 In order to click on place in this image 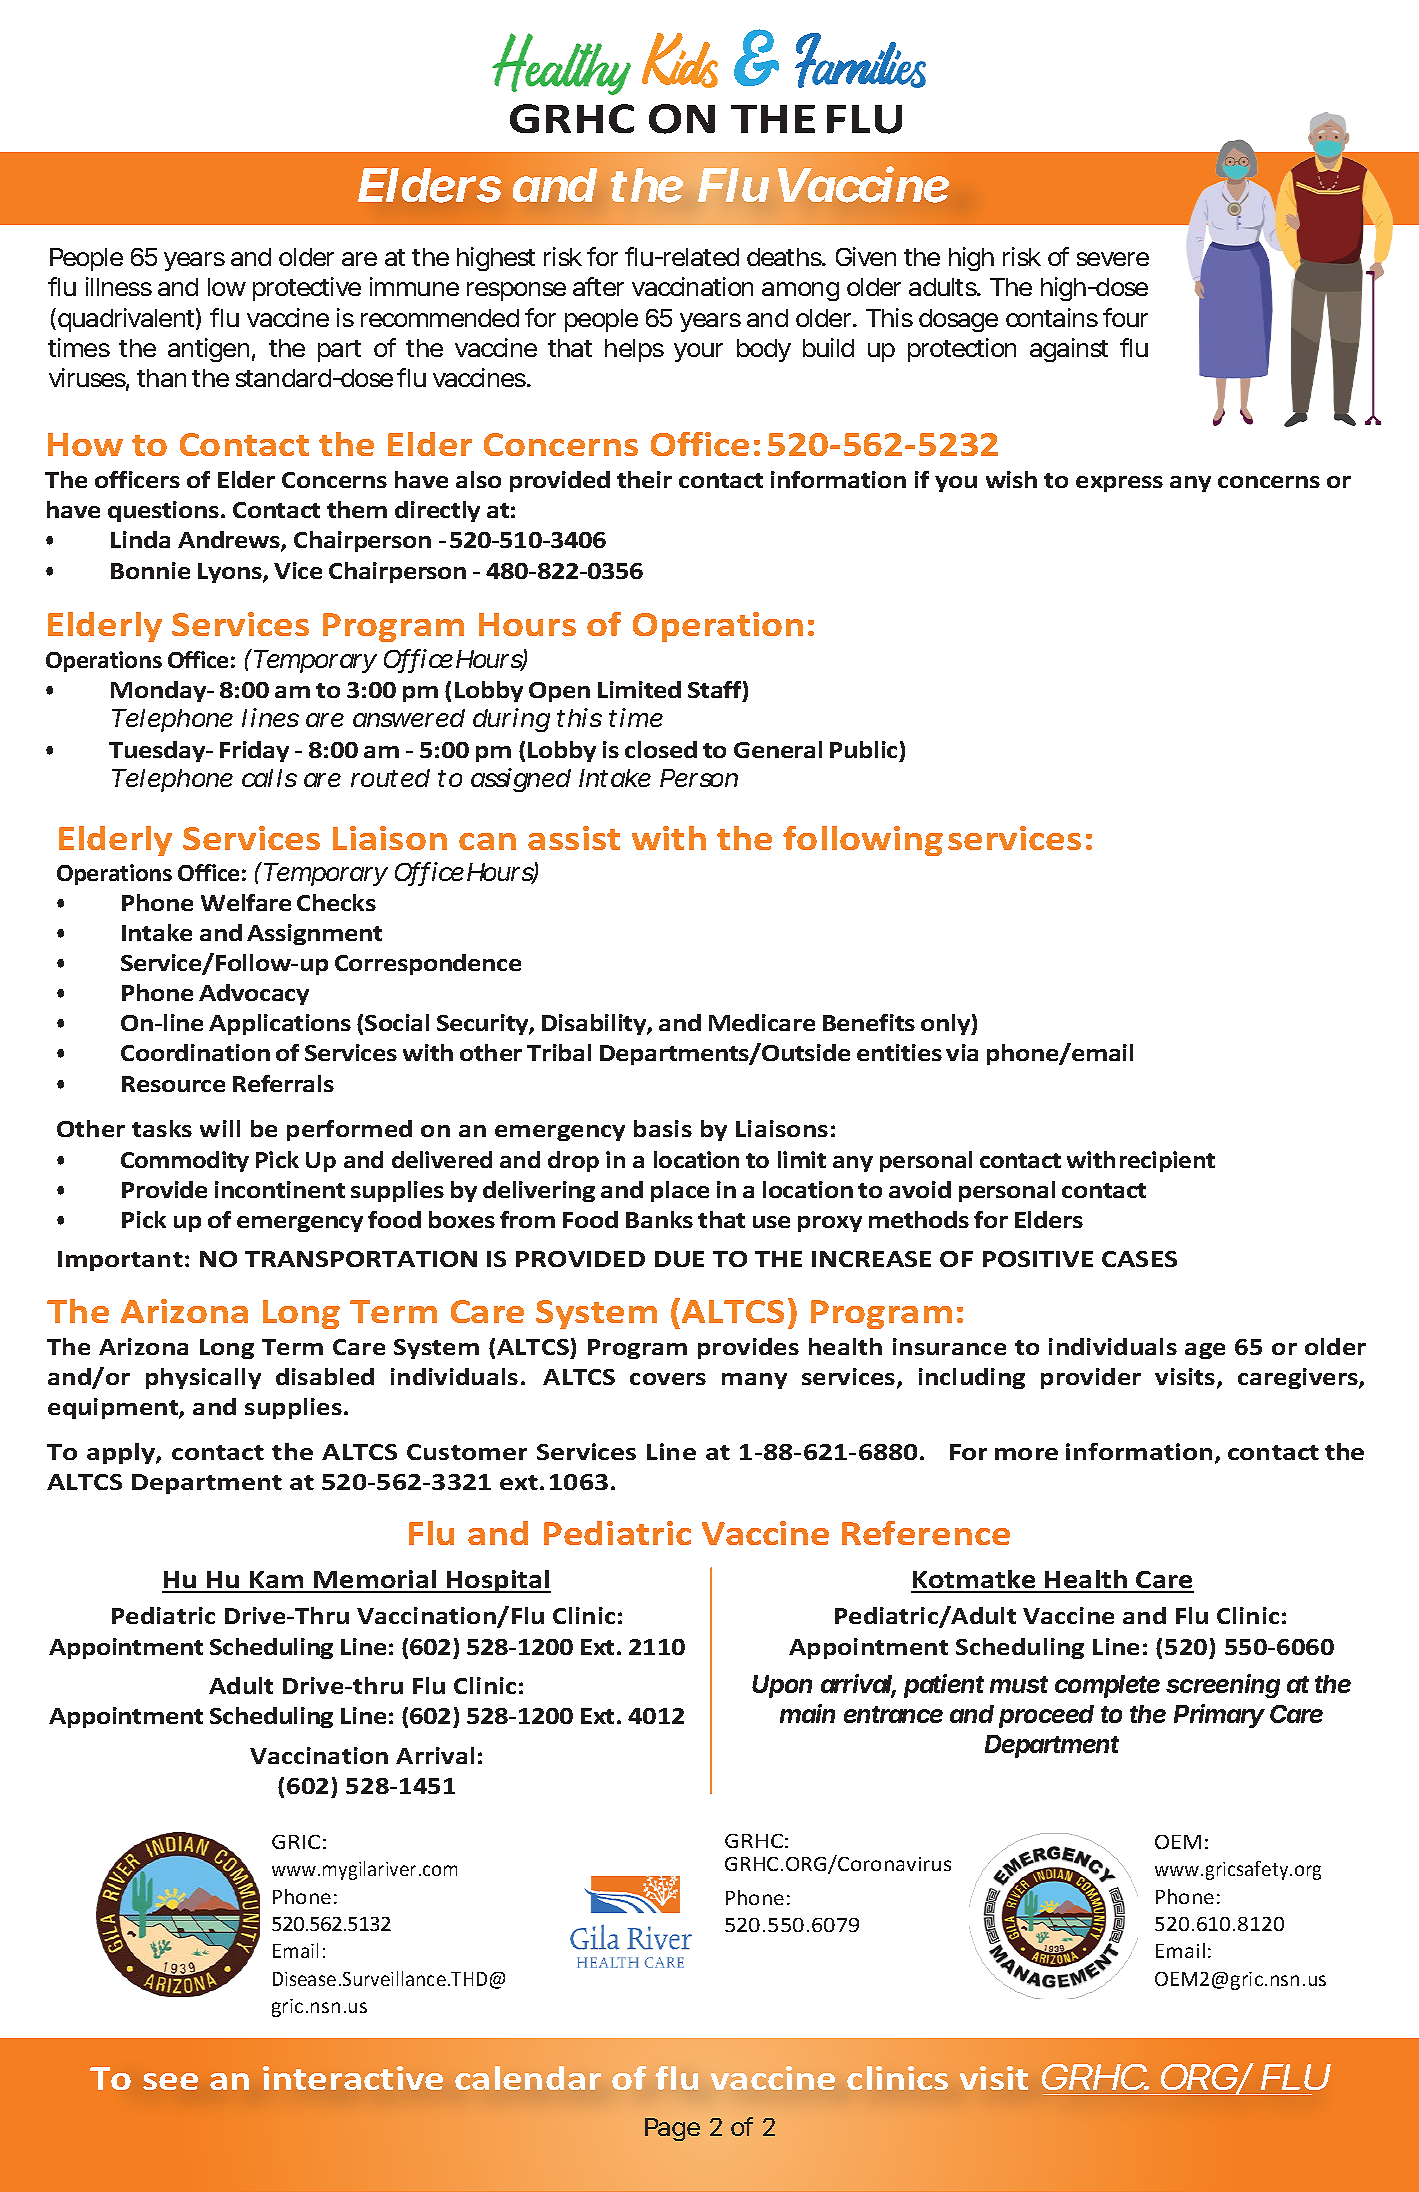, I will do `click(680, 1191)`.
